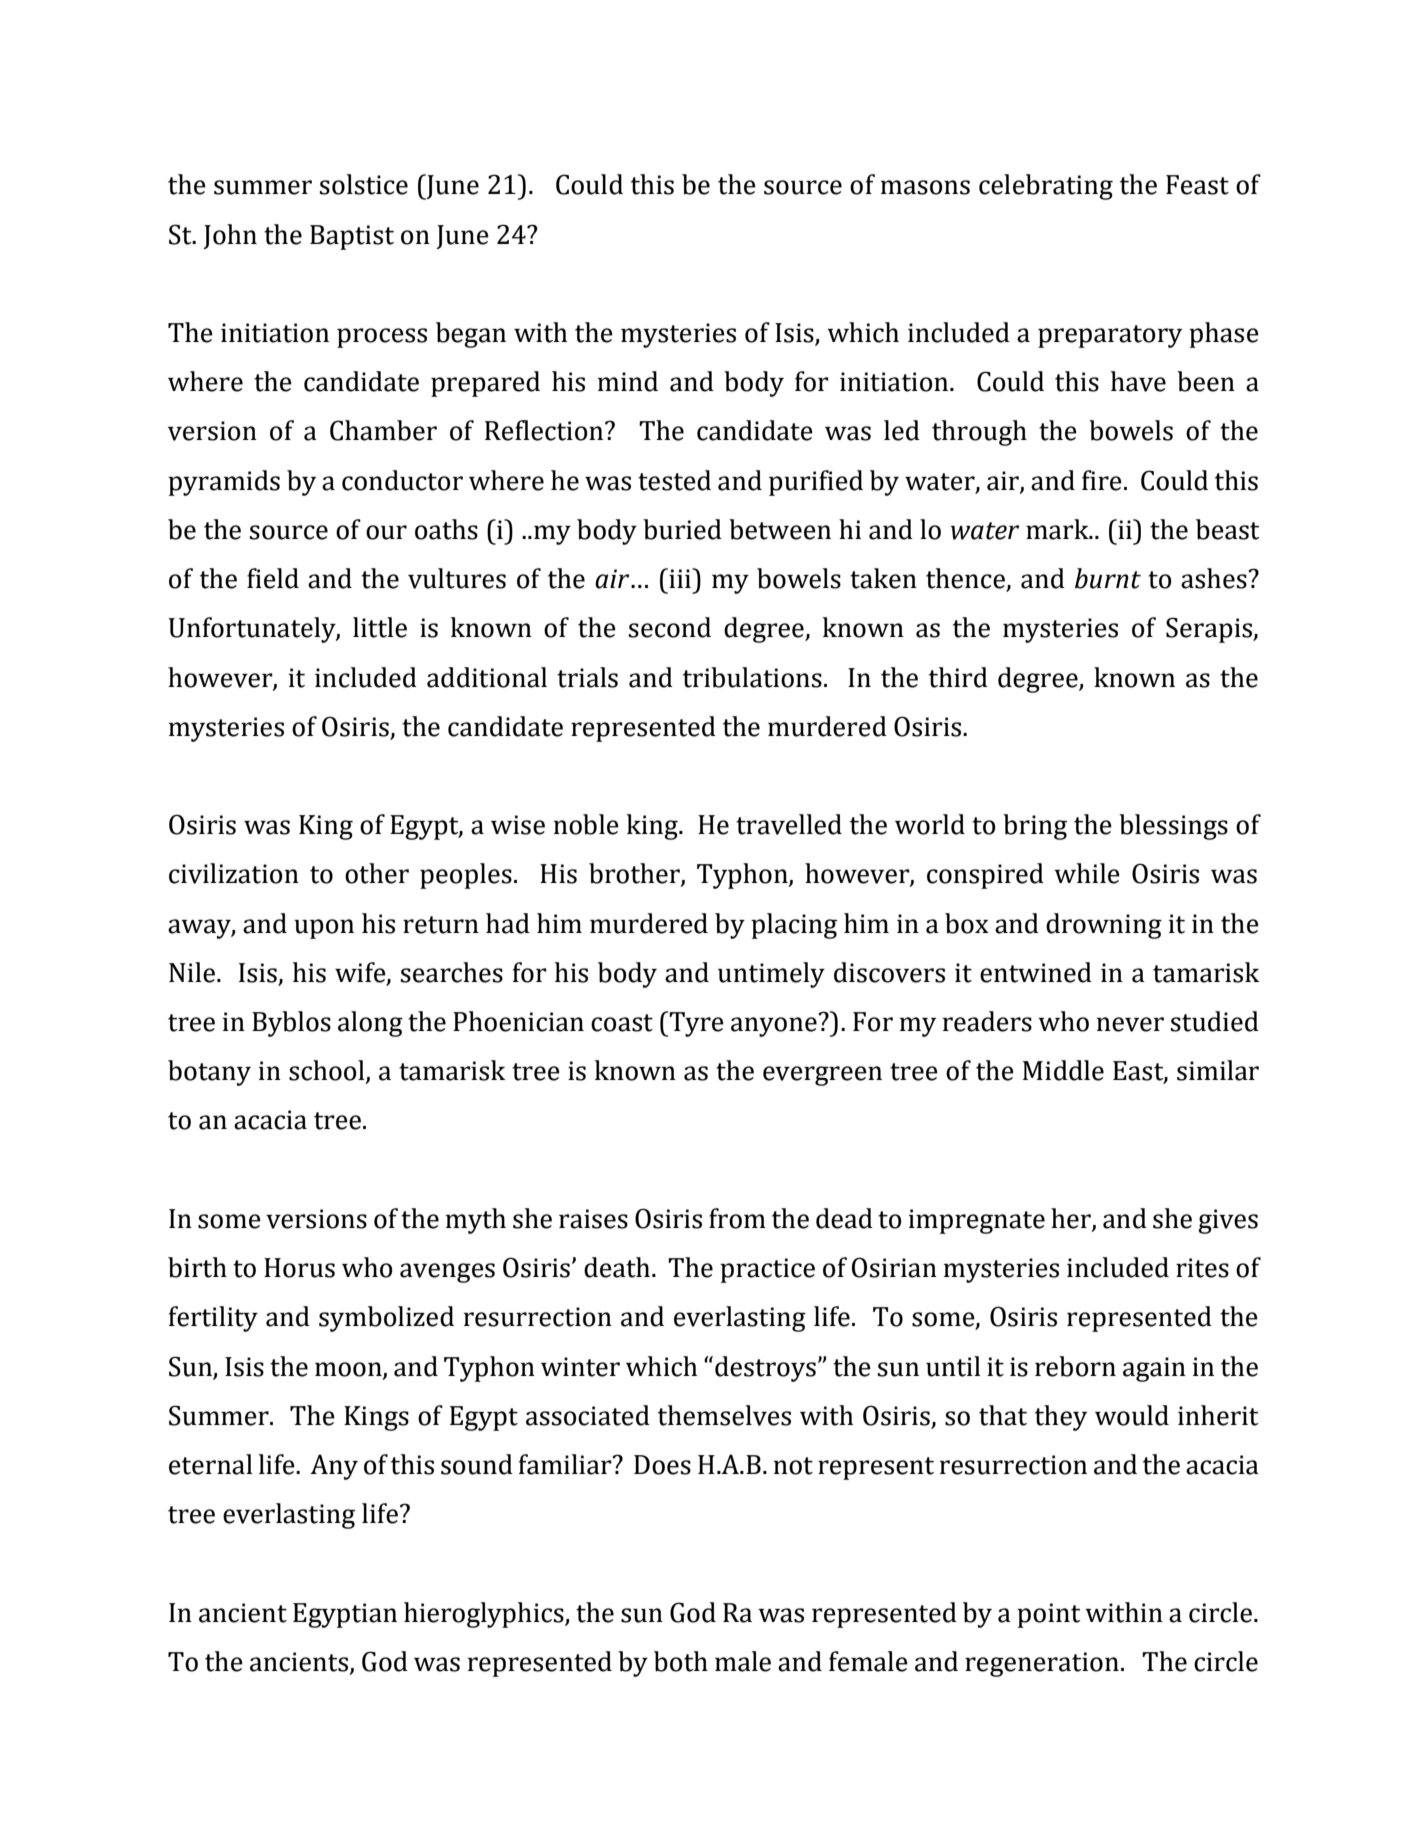 This page has width=1427, height=1847. I want to click on celebrating, so click(1046, 187).
